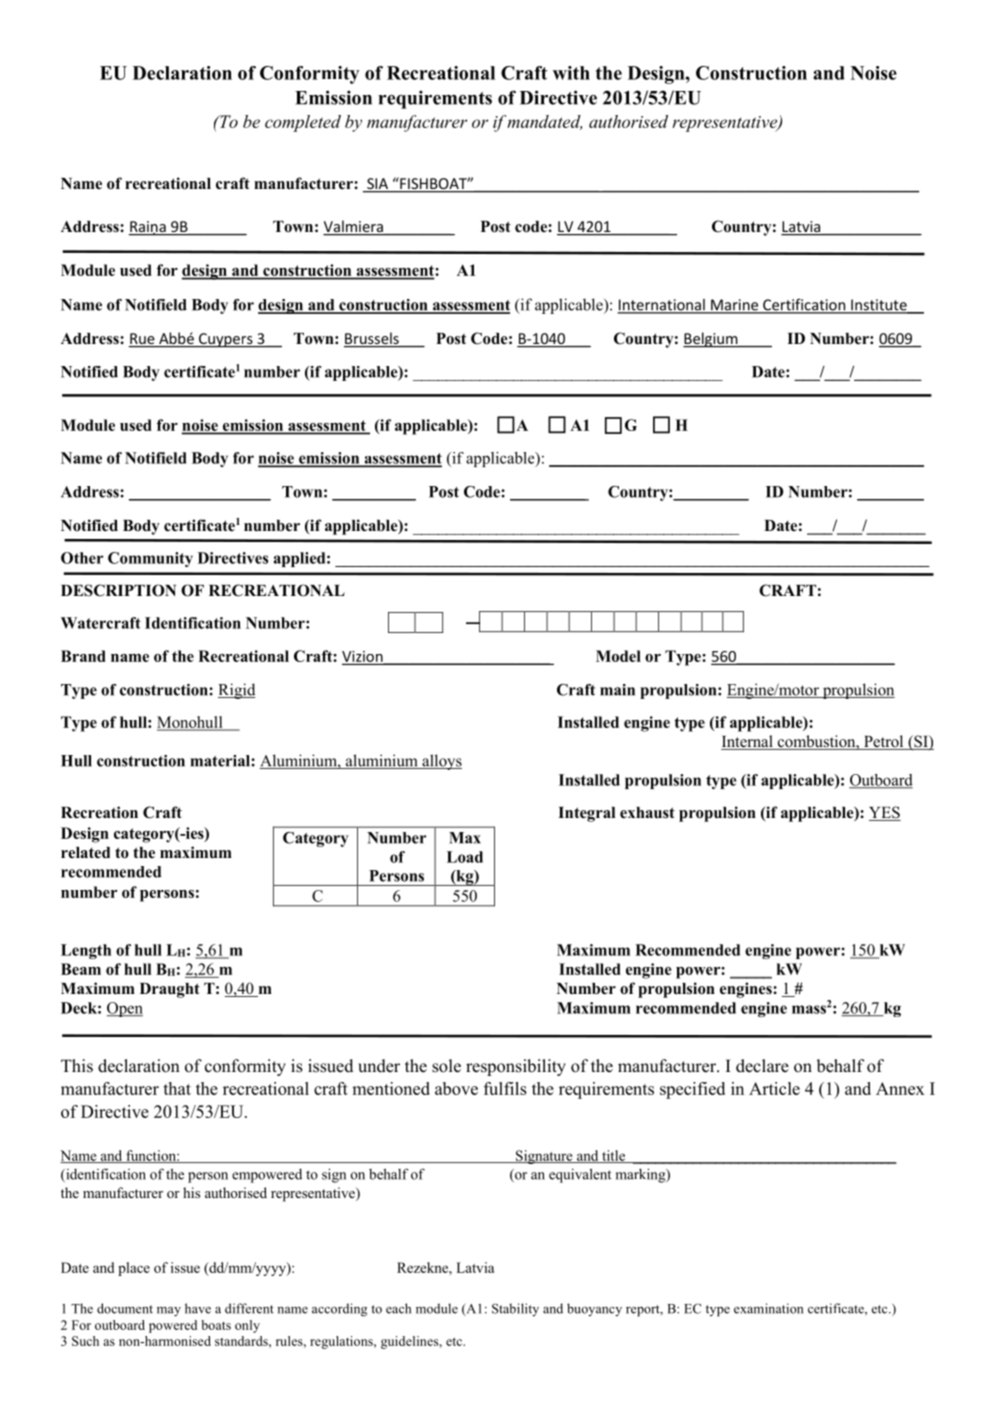 This page has height=1408, width=995. Describe the element at coordinates (169, 1312) in the page. I see `may` at that location.
